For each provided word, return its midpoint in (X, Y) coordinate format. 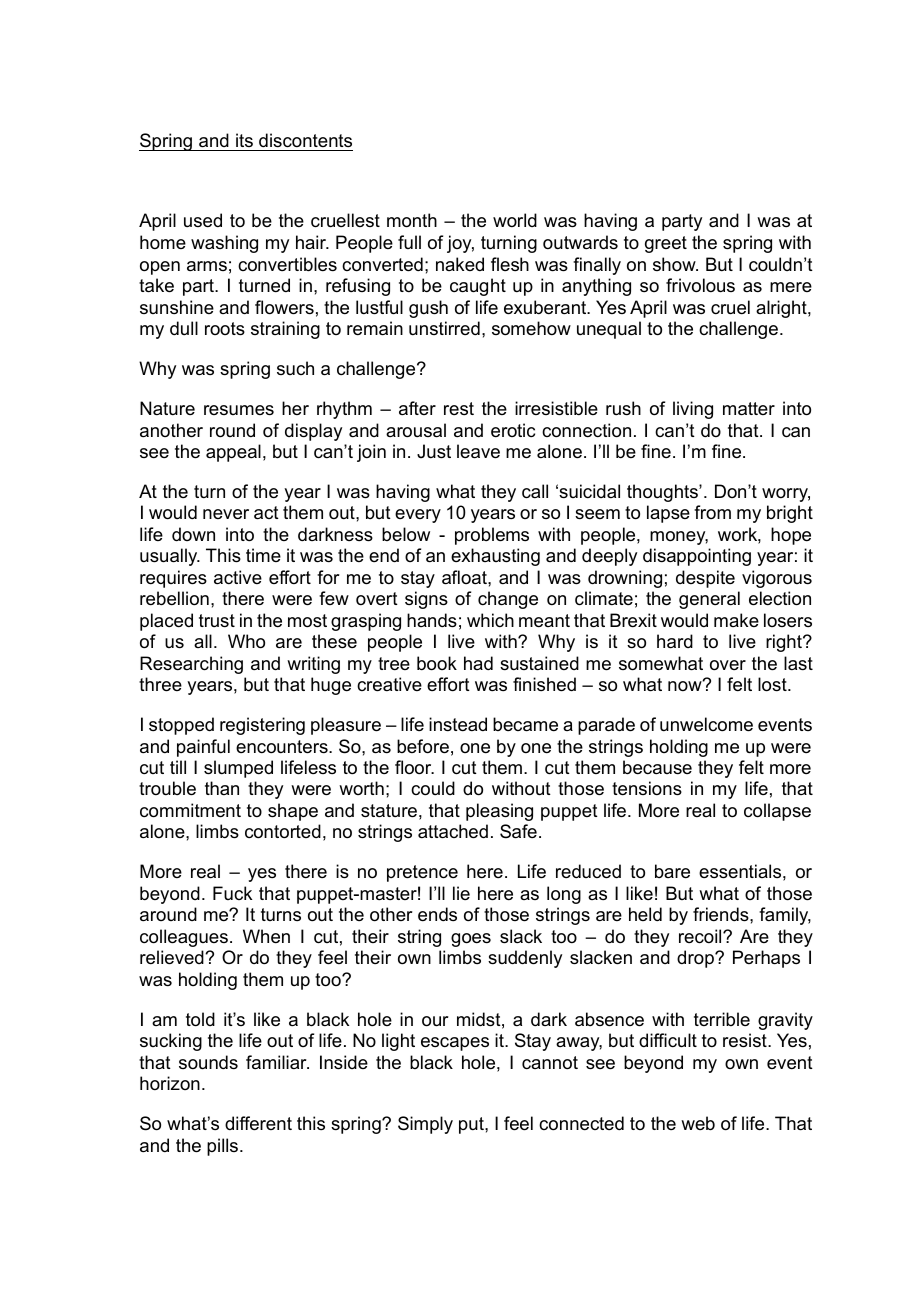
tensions (647, 788)
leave (478, 451)
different (258, 1123)
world (515, 220)
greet (666, 244)
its (244, 140)
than (222, 788)
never (226, 514)
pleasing (499, 812)
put (472, 1125)
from (712, 512)
